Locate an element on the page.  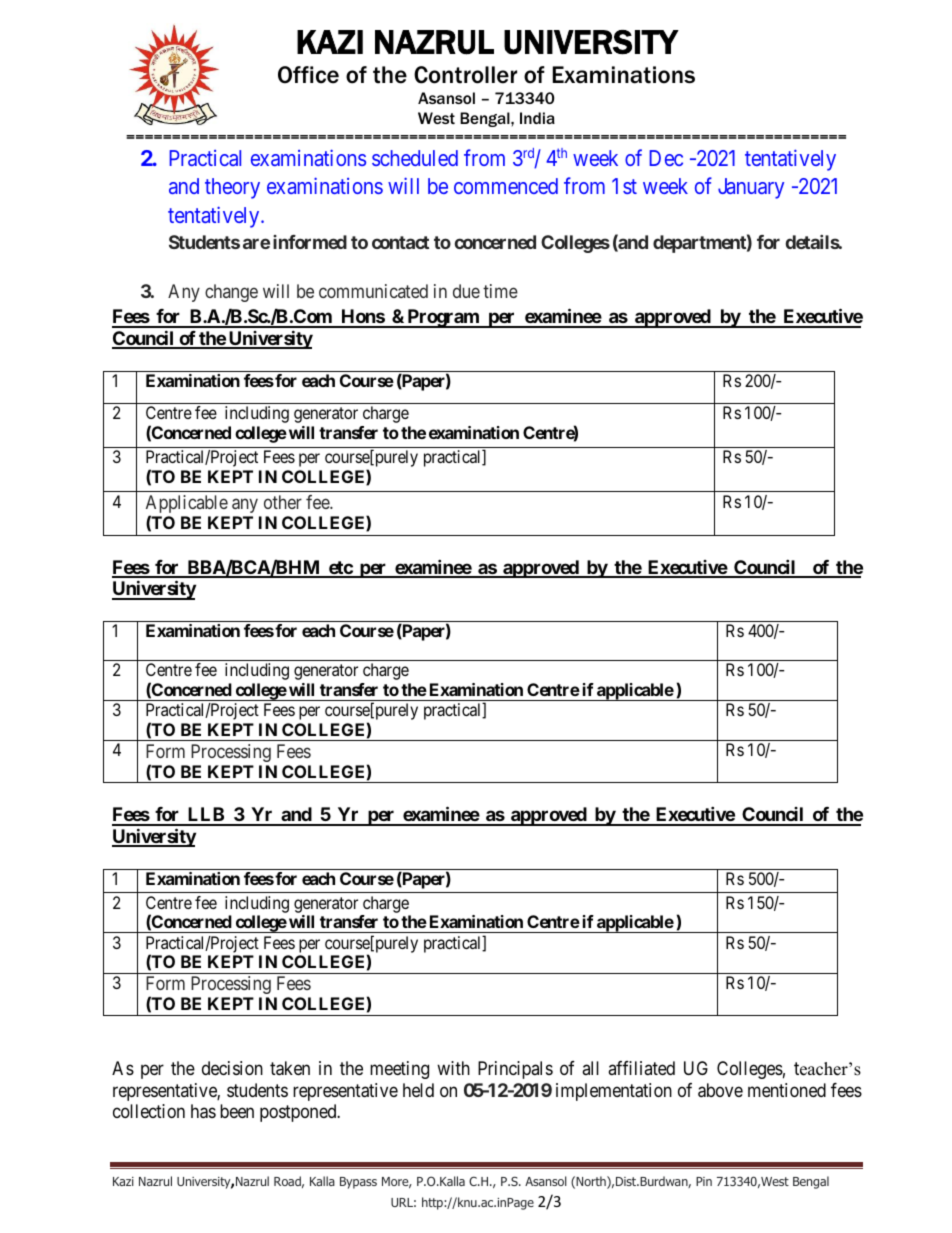
been is located at coordinates (237, 1111).
